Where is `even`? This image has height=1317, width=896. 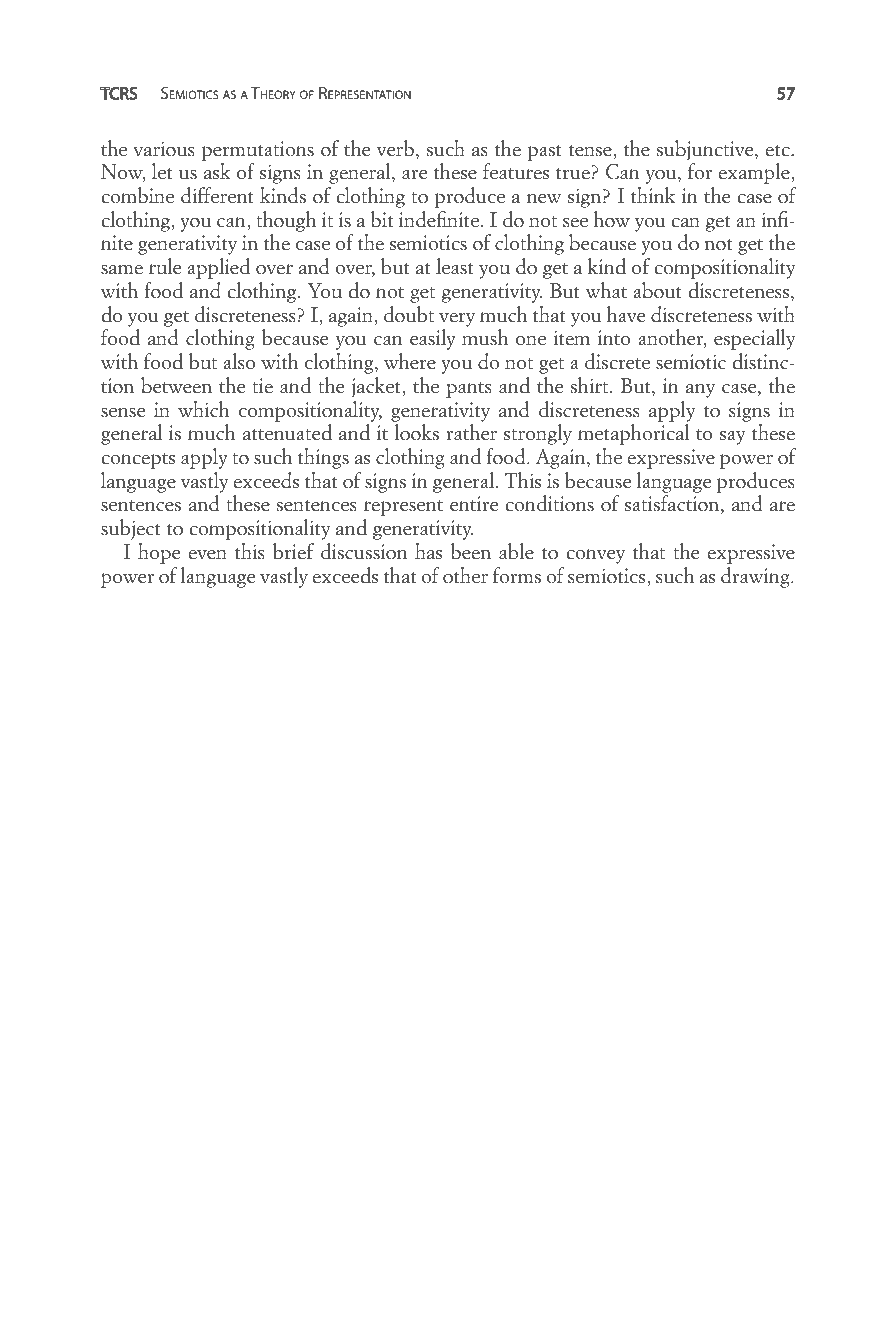
even is located at coordinates (207, 554).
